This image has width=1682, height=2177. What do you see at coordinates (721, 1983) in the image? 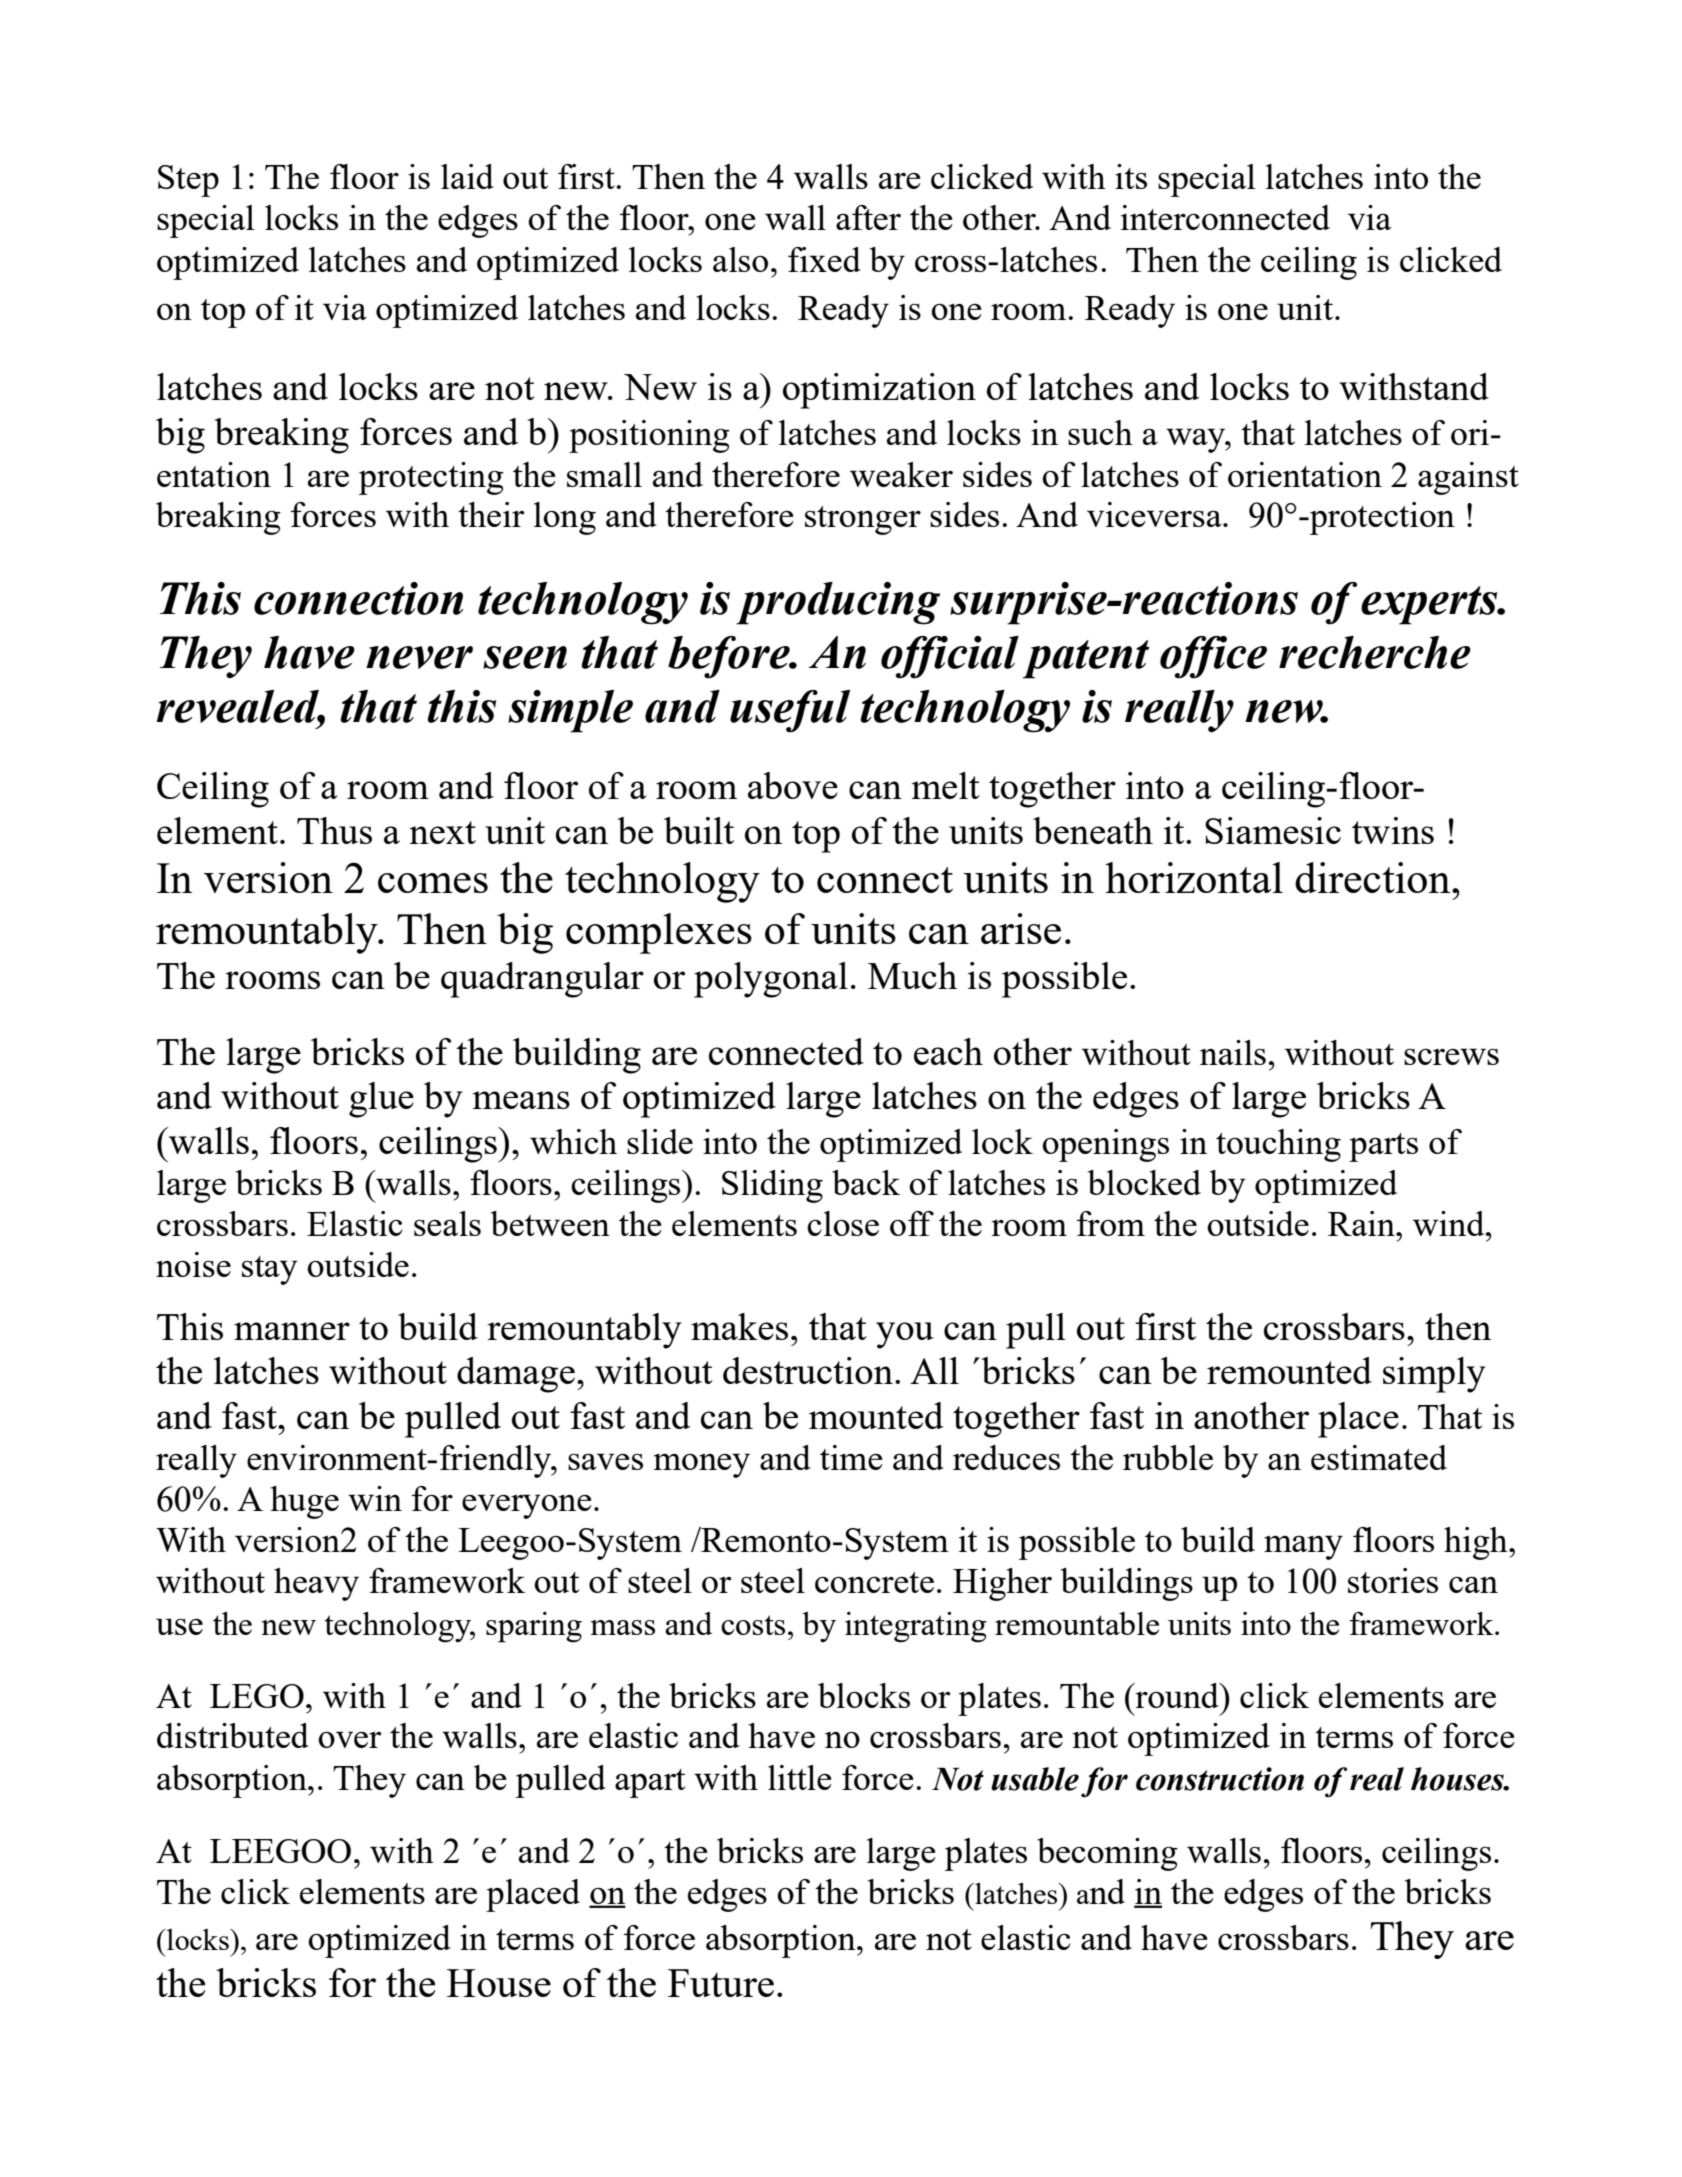
I see `Future` at bounding box center [721, 1983].
